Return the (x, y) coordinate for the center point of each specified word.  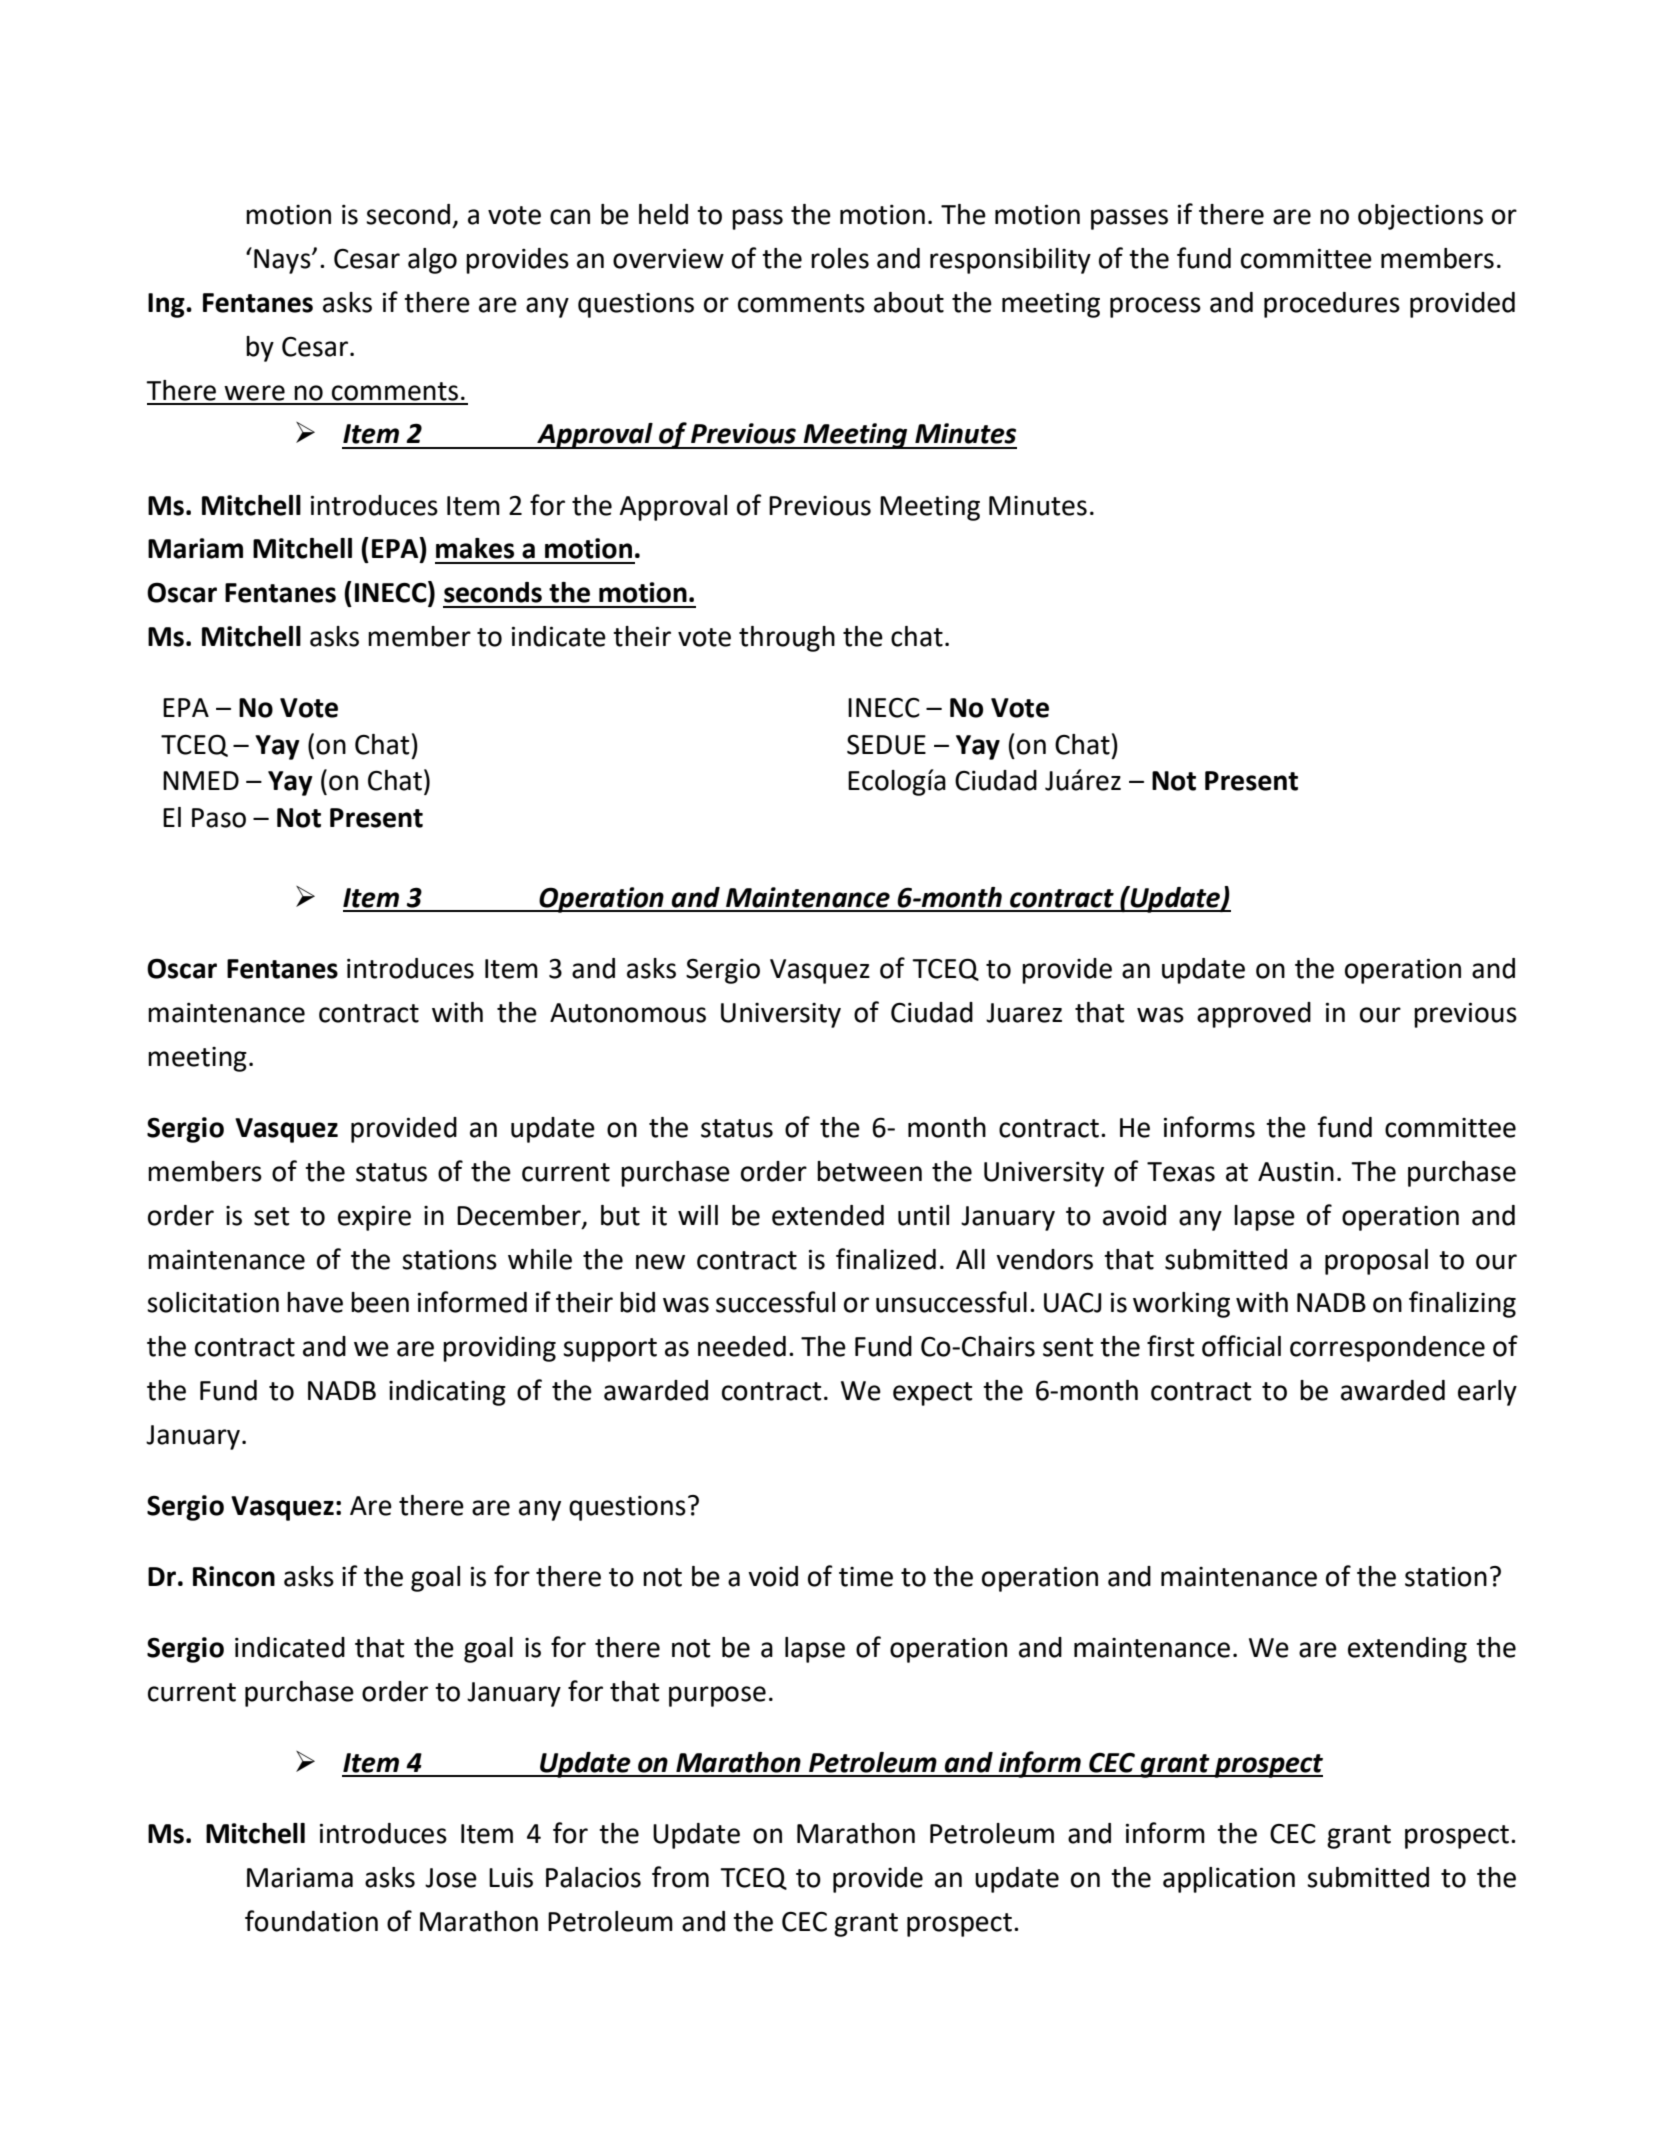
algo (432, 261)
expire (374, 1218)
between (869, 1171)
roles (840, 258)
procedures (1332, 305)
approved (1254, 1015)
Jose (451, 1878)
